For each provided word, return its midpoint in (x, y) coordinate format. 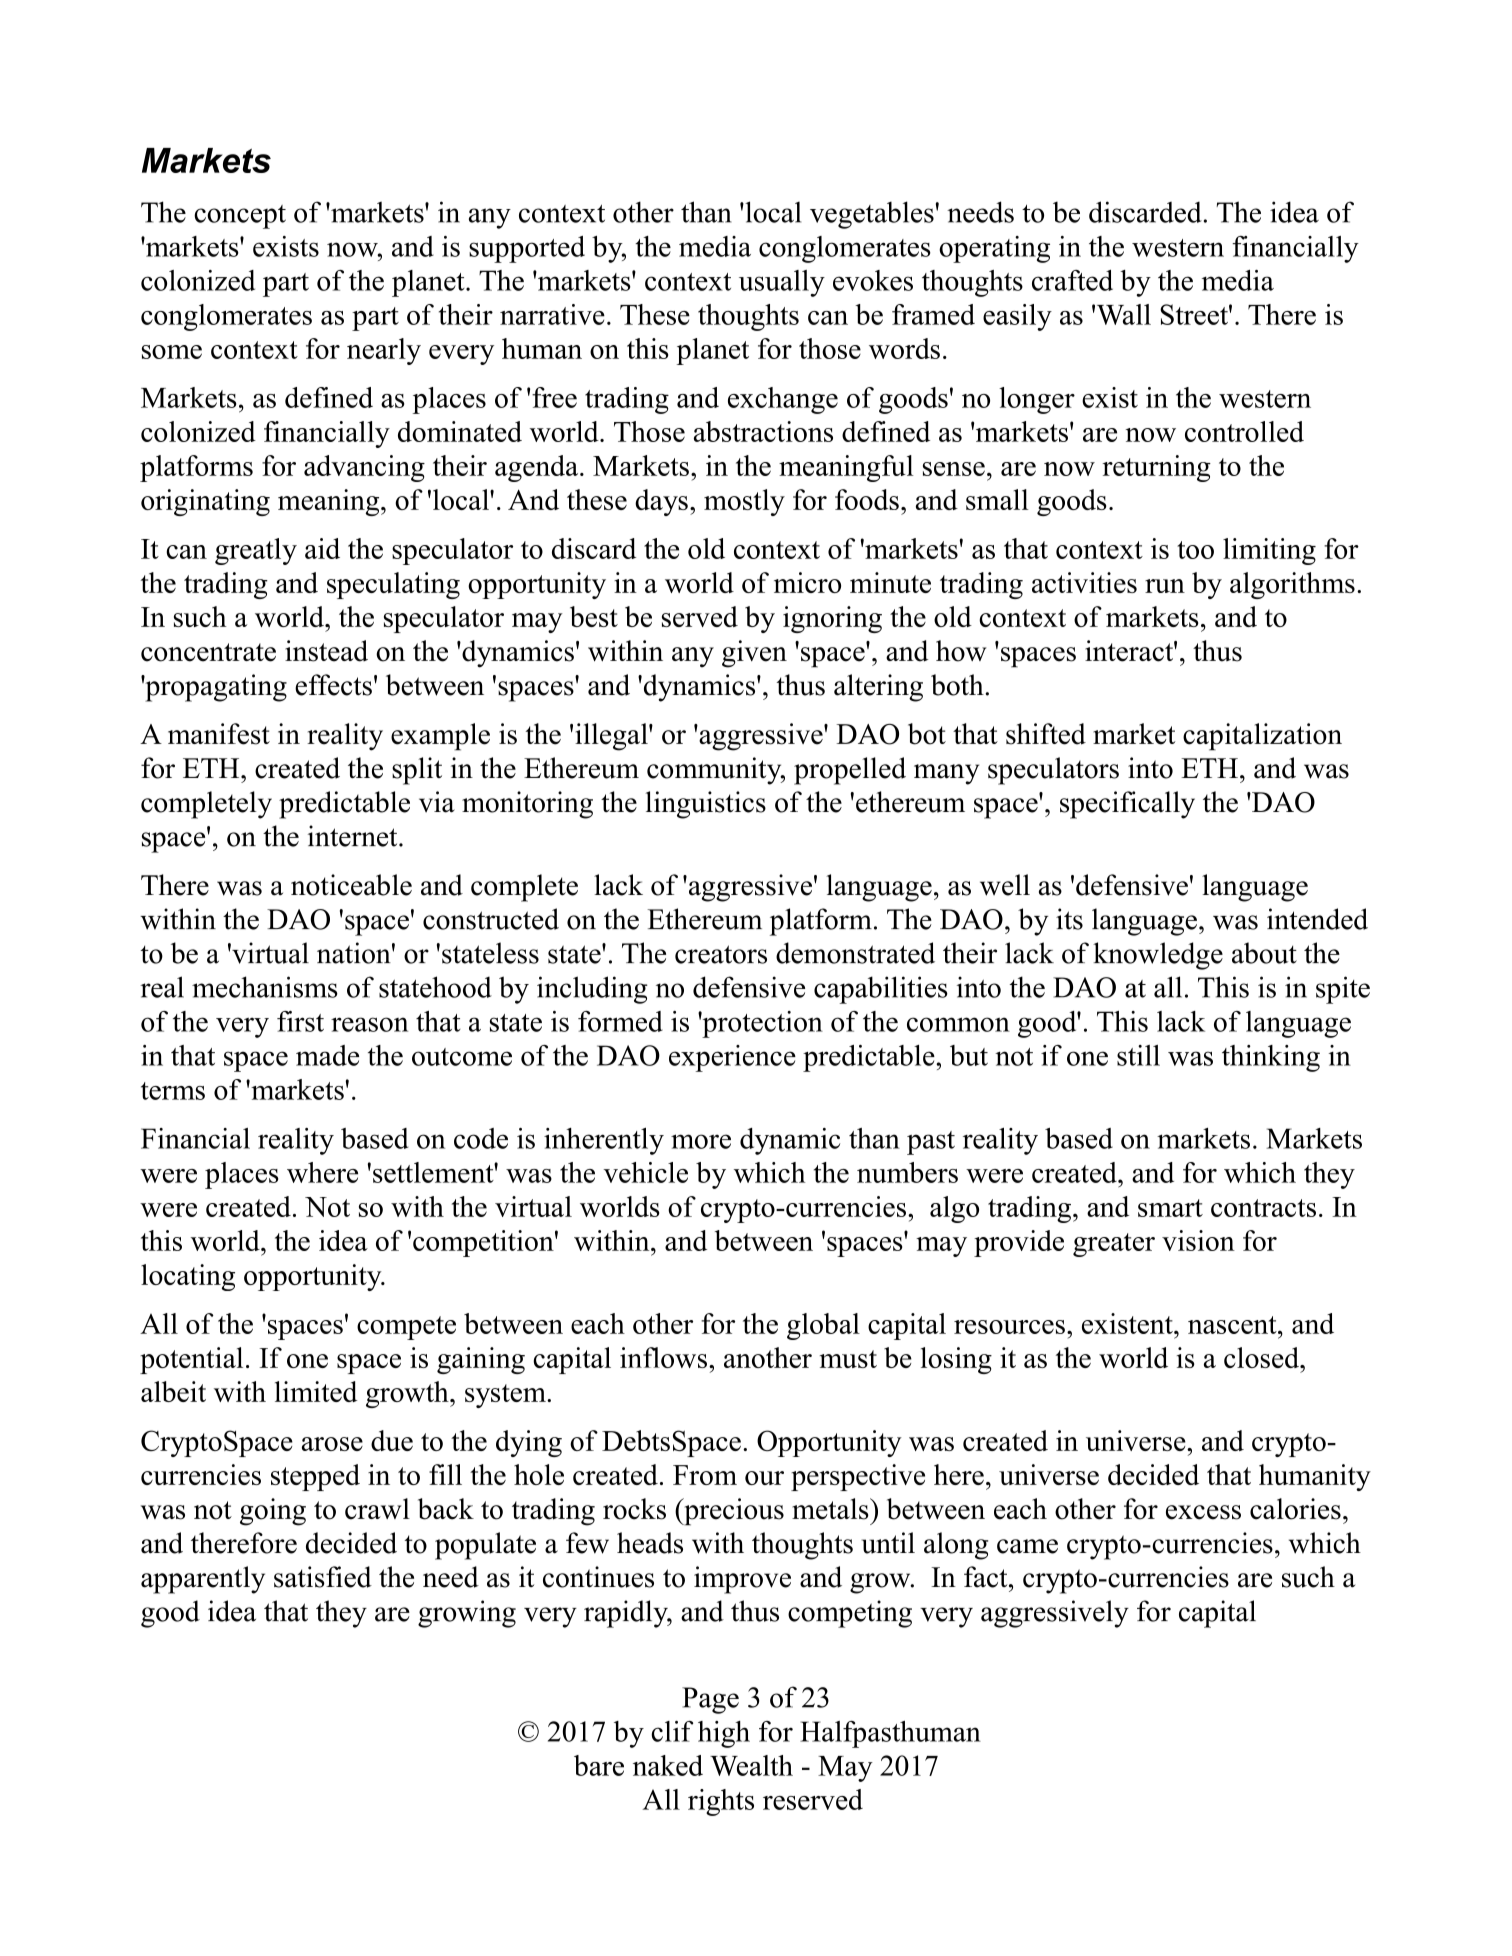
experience (732, 1058)
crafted (1072, 280)
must (848, 1359)
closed (1262, 1357)
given (754, 654)
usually (782, 283)
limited (316, 1391)
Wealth (751, 1765)
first (300, 1021)
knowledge (1158, 956)
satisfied (323, 1577)
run (1165, 586)
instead (326, 651)
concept (240, 217)
